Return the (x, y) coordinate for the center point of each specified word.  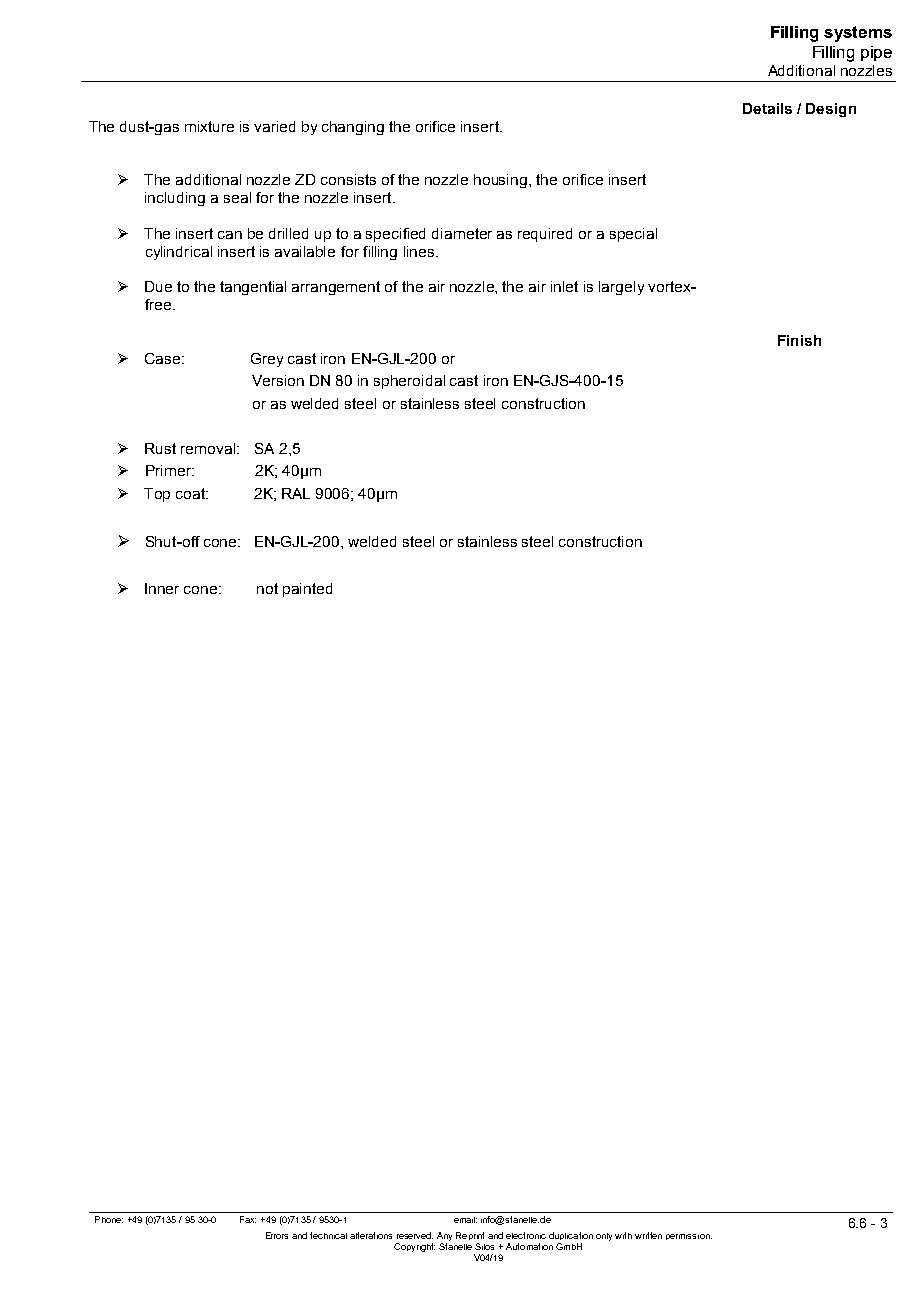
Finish (799, 340)
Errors (277, 1235)
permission (689, 1237)
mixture (209, 126)
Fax (248, 1219)
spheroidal (409, 382)
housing (500, 181)
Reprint (470, 1238)
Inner (162, 588)
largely (621, 288)
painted (307, 590)
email (465, 1220)
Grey (267, 360)
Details (767, 108)
